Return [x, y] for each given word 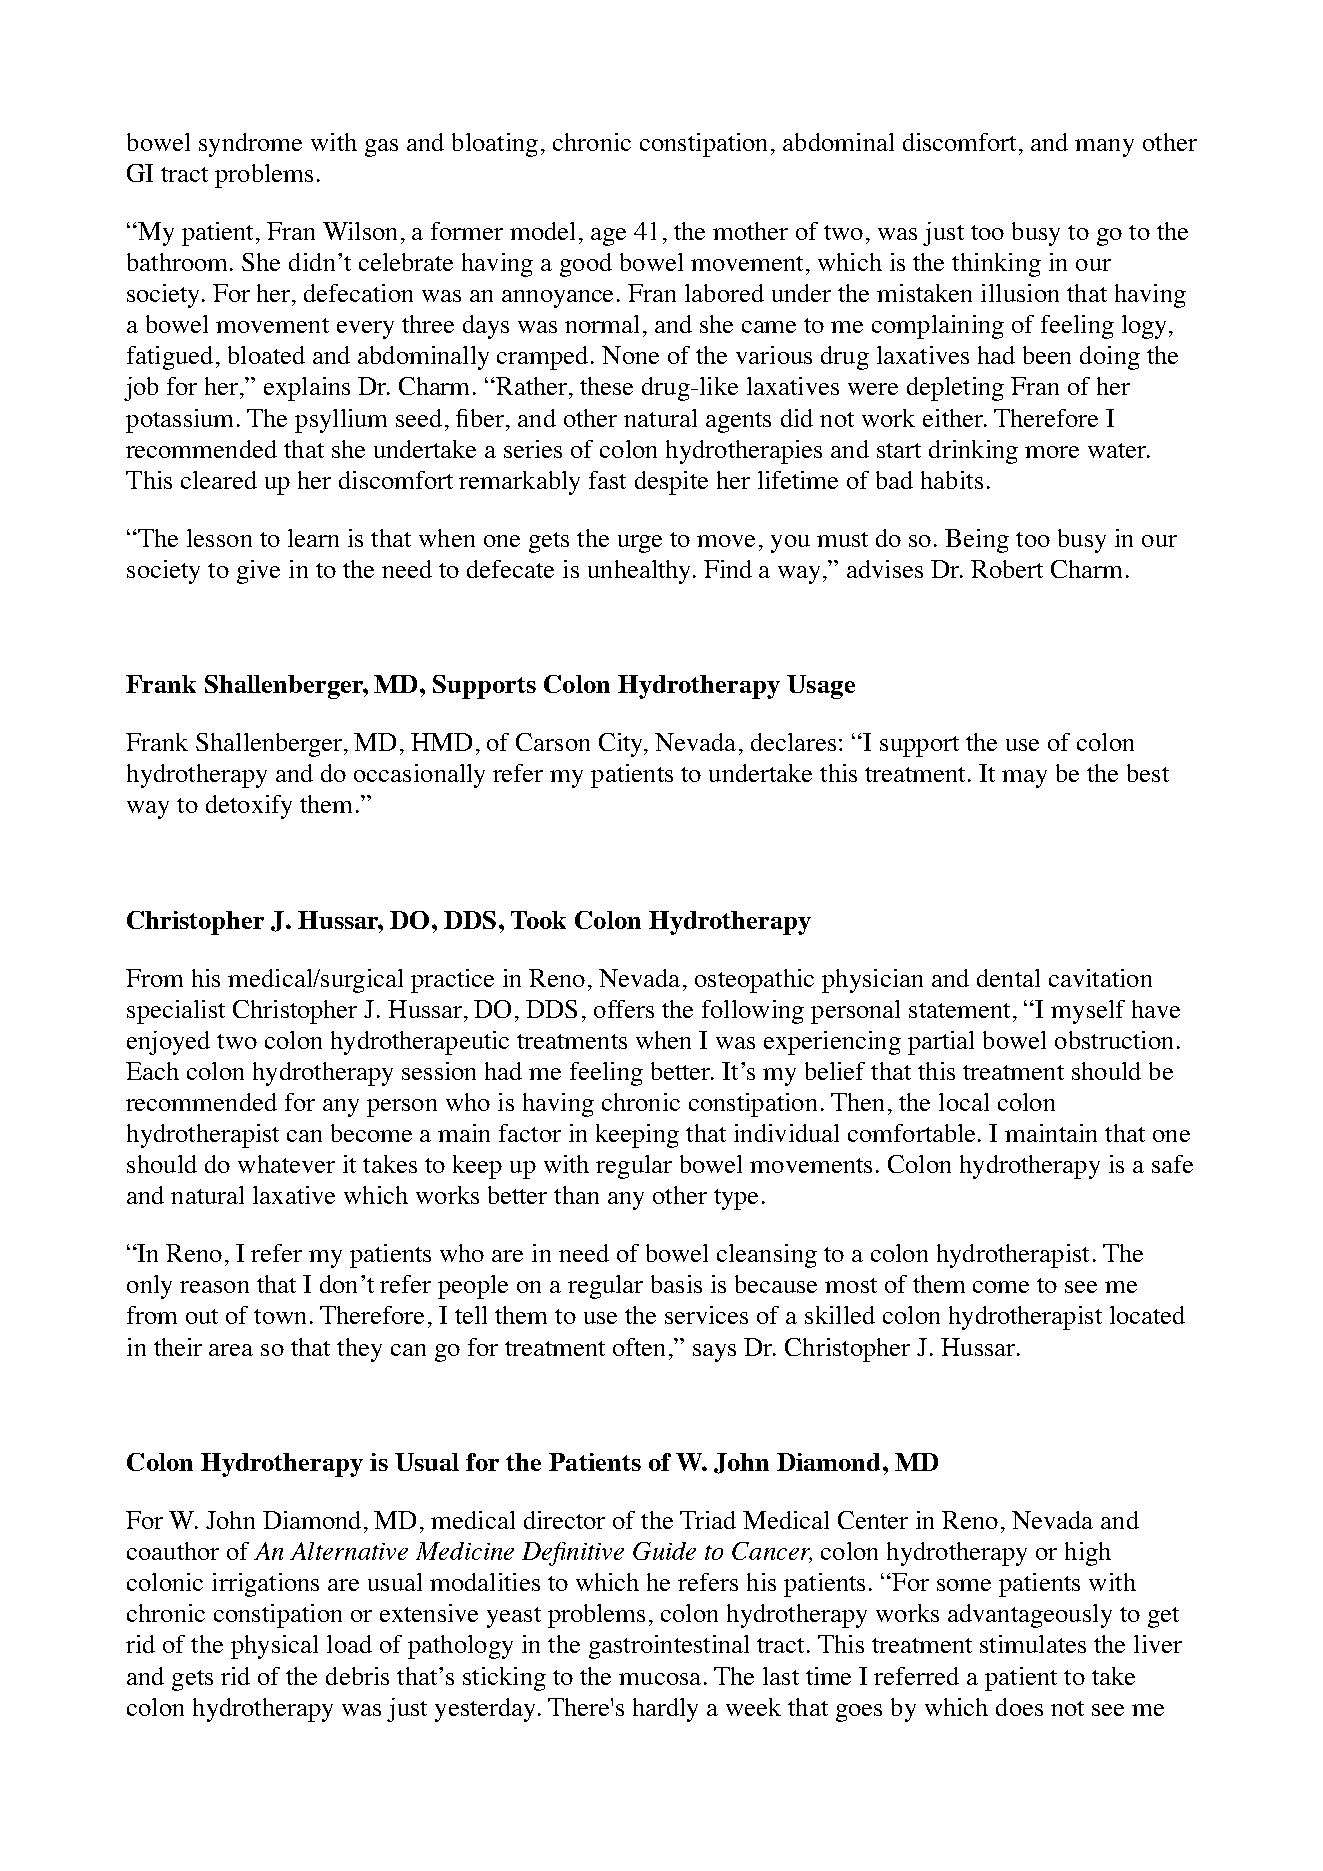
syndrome [250, 145]
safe [1172, 1164]
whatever [286, 1164]
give [258, 572]
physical [274, 1647]
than [576, 1195]
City [622, 745]
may [1024, 779]
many [1104, 148]
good [586, 265]
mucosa [660, 1679]
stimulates [1033, 1644]
